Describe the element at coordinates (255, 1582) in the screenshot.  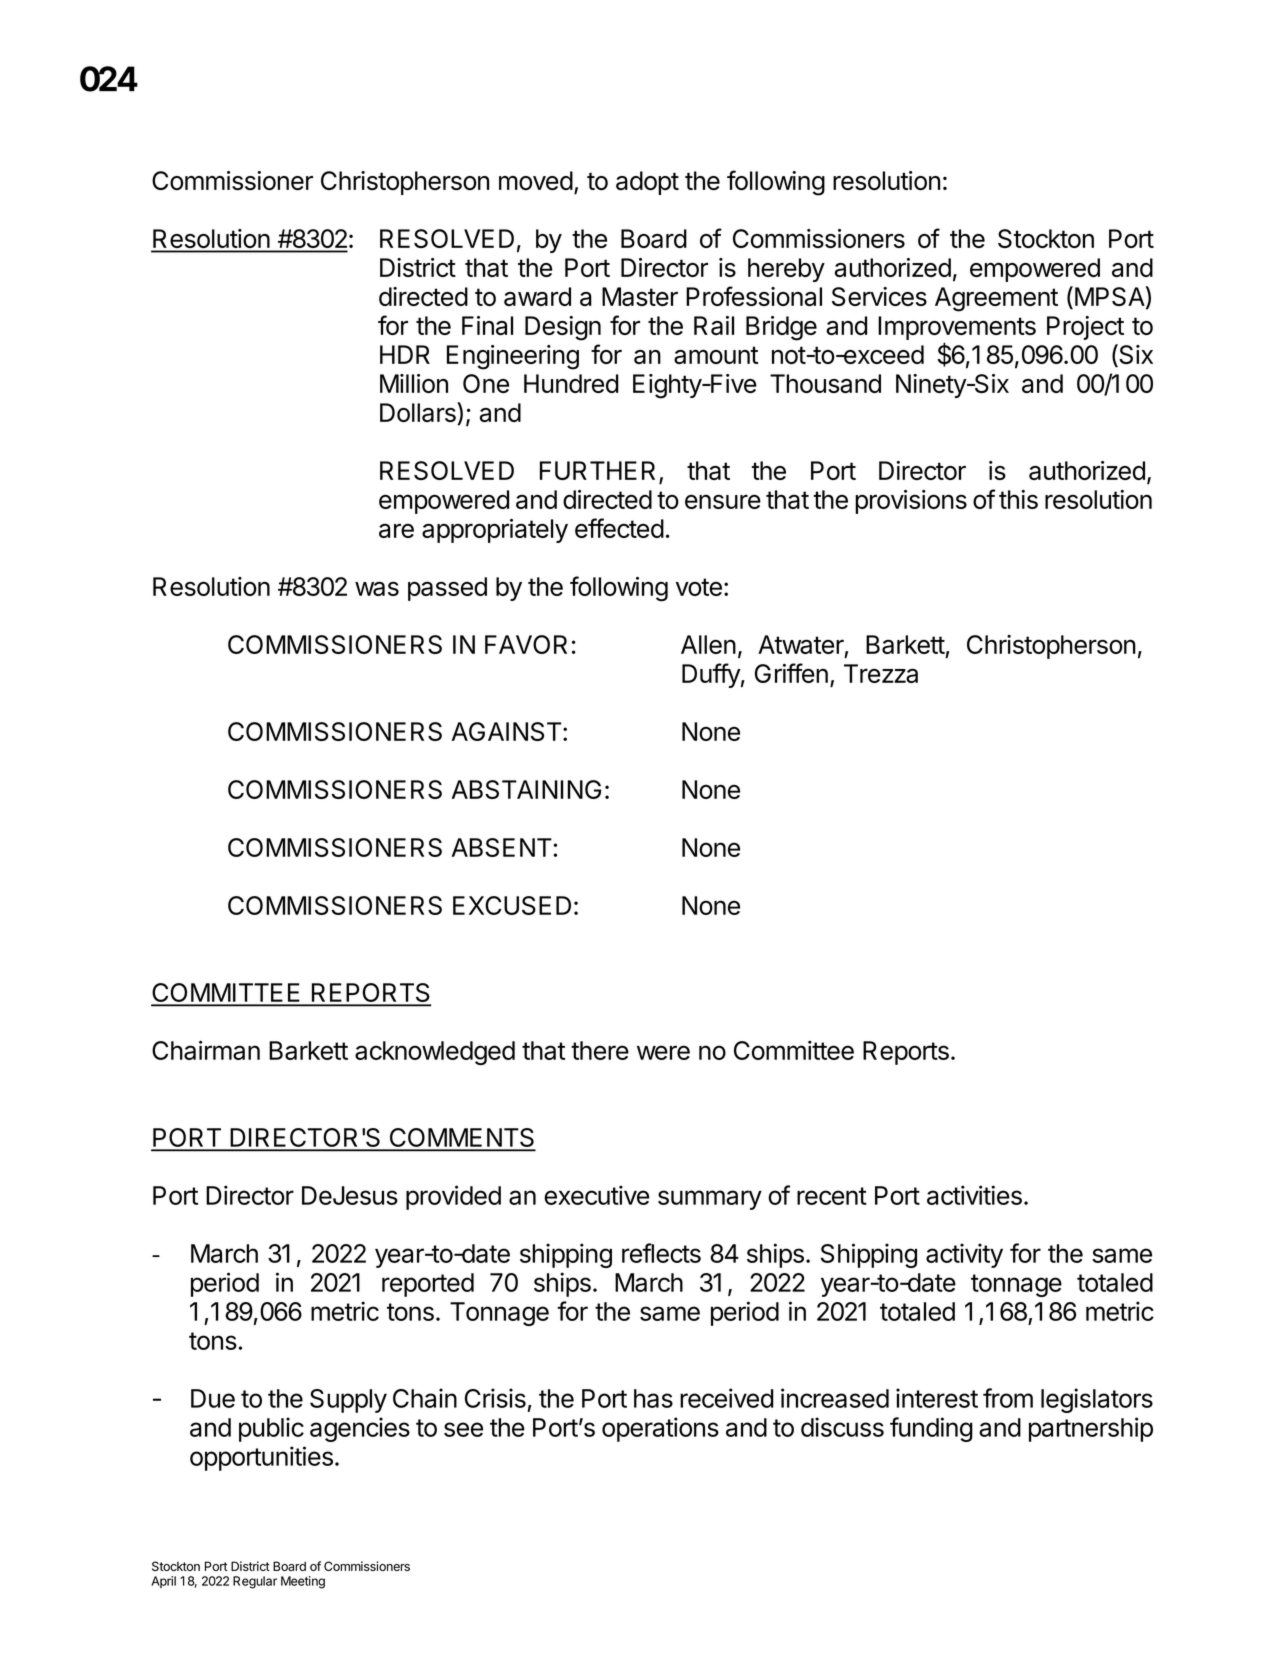
I see `Regular` at that location.
